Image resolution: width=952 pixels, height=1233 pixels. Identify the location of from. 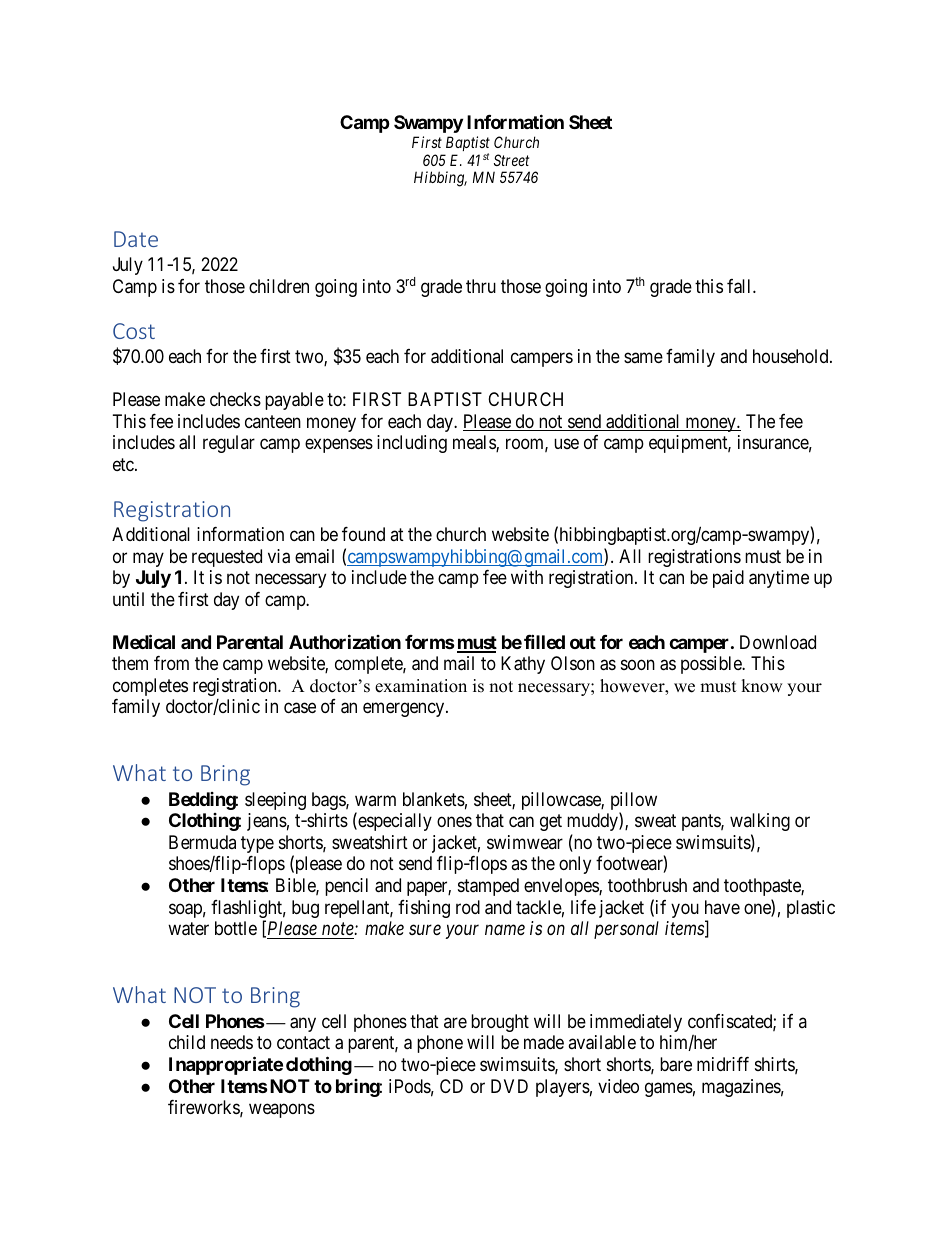
(171, 663).
